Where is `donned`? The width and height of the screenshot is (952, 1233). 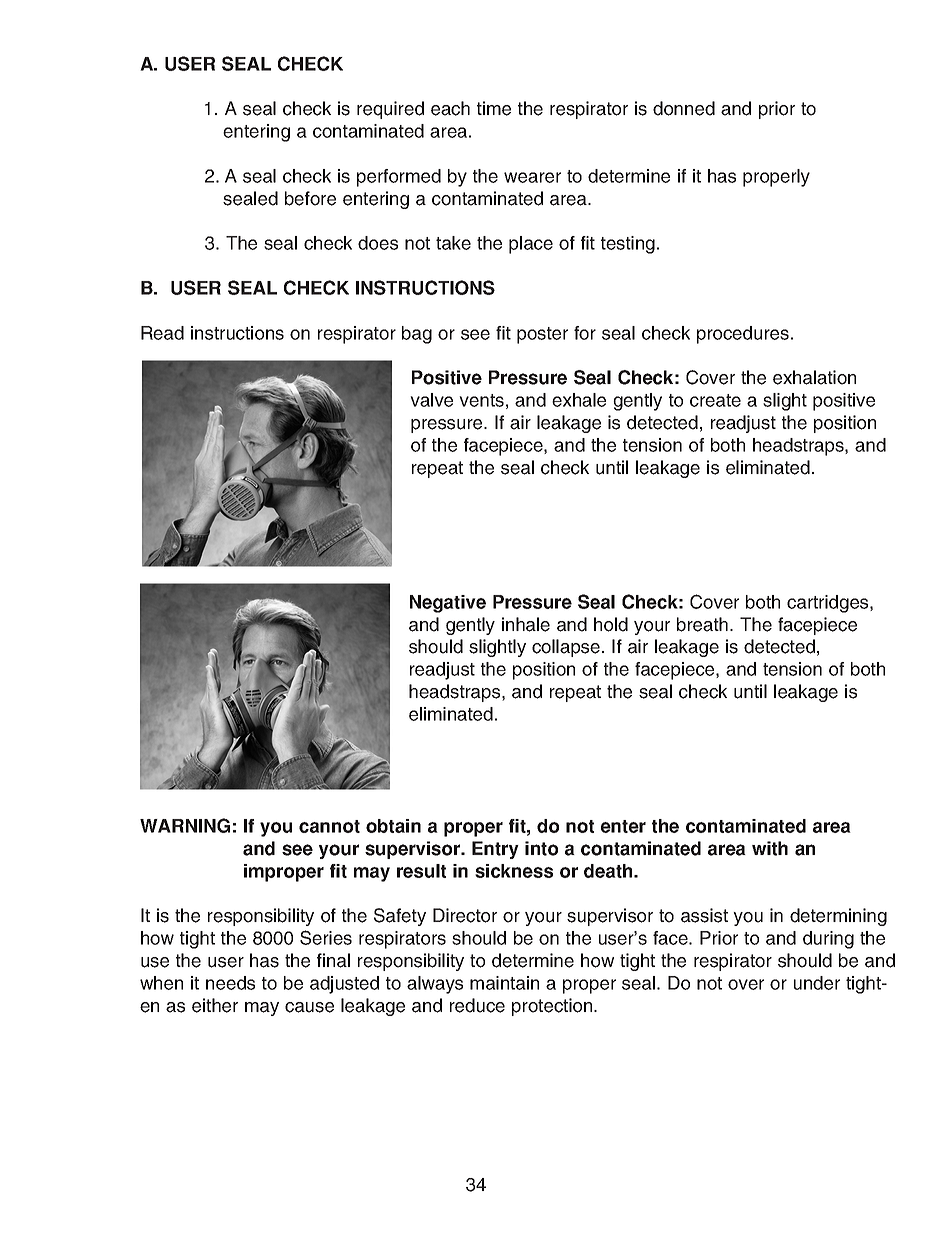 donned is located at coordinates (684, 108).
